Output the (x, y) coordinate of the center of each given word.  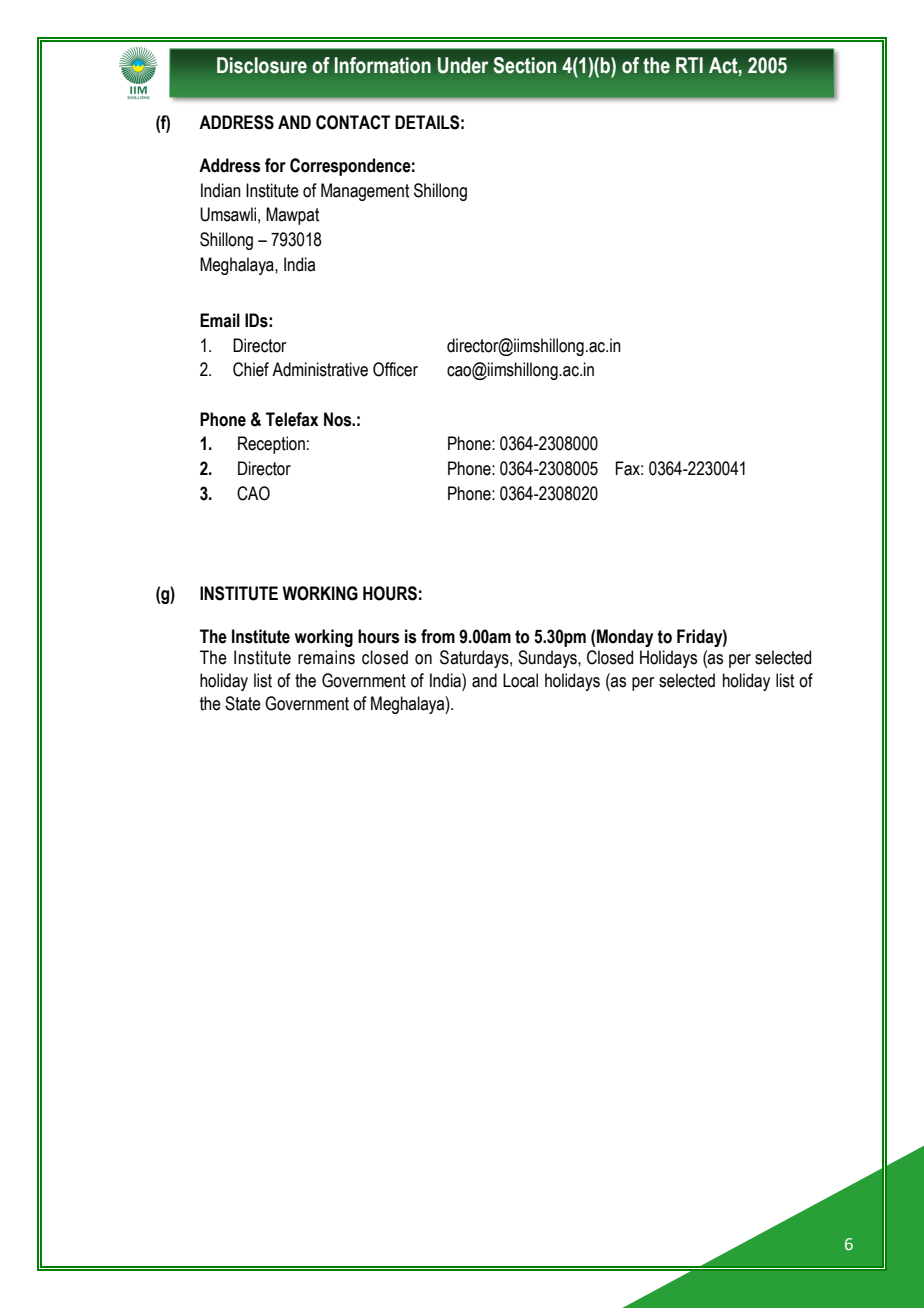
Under (463, 65)
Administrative (320, 369)
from (438, 636)
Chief (251, 369)
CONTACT (353, 122)
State (243, 703)
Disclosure (262, 65)
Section (524, 65)
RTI (689, 65)
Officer (395, 369)
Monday (625, 638)
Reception (271, 445)
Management (365, 192)
